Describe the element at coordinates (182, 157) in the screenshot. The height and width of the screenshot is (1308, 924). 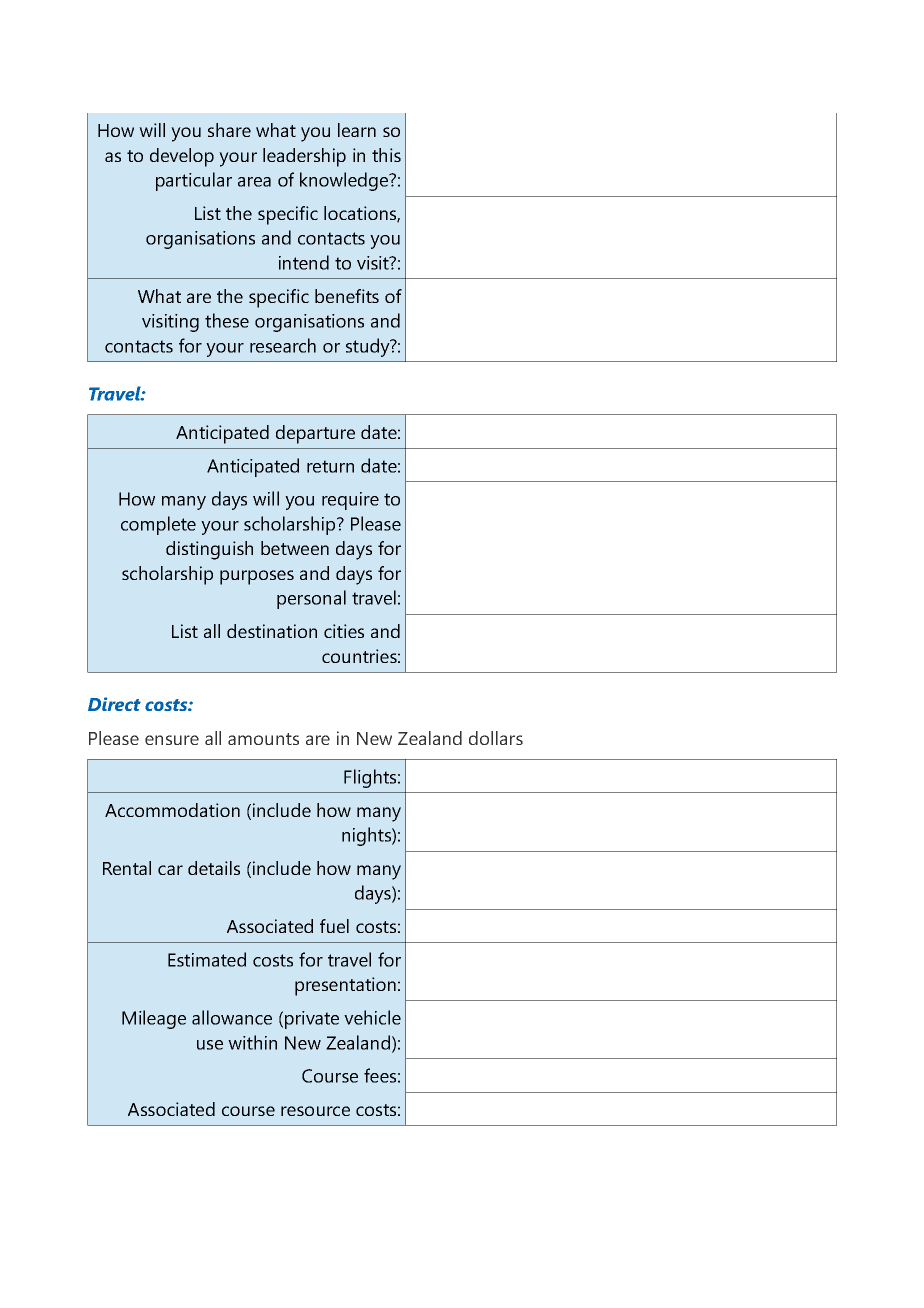
I see `develop` at that location.
